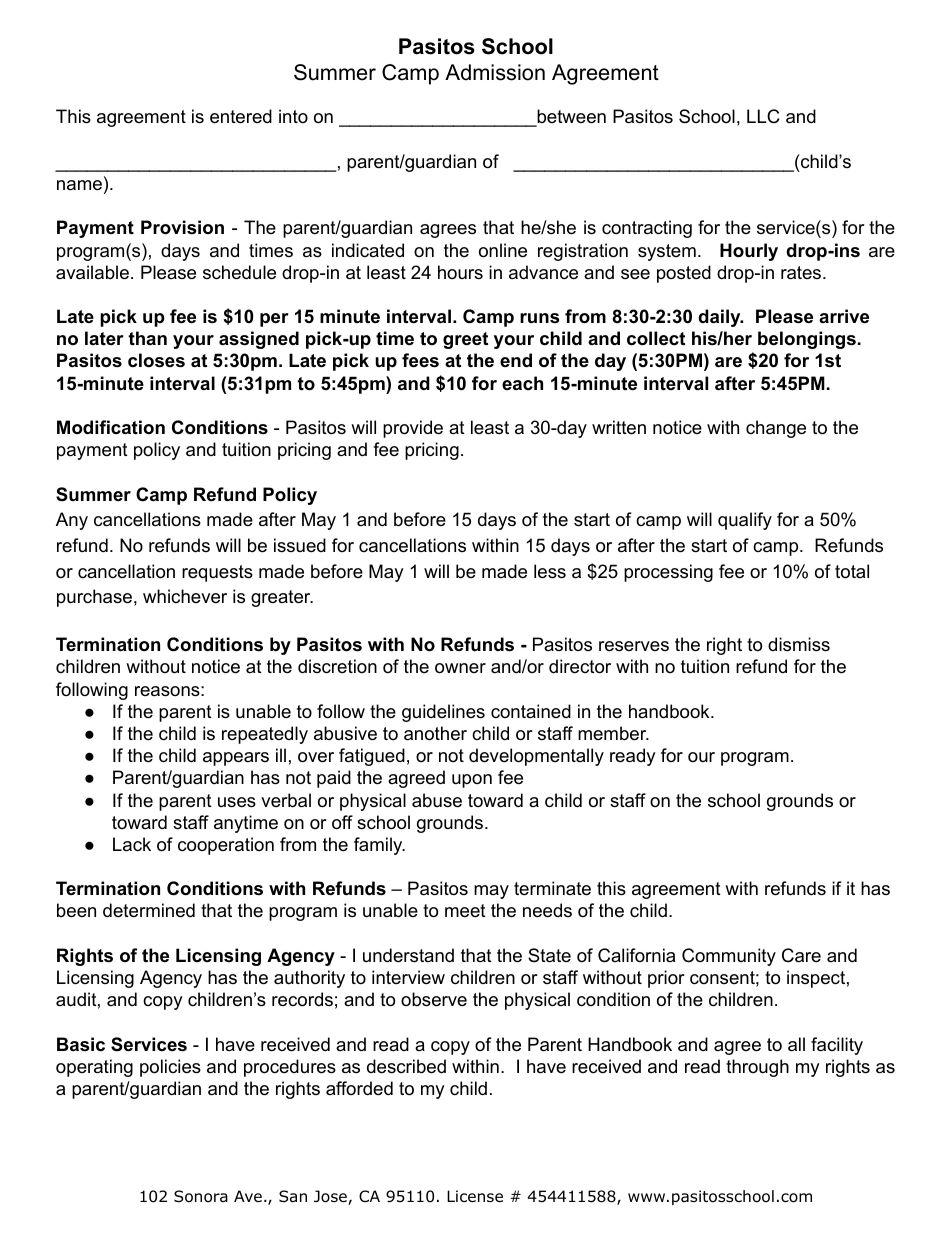 The width and height of the screenshot is (952, 1233). I want to click on less, so click(550, 571).
